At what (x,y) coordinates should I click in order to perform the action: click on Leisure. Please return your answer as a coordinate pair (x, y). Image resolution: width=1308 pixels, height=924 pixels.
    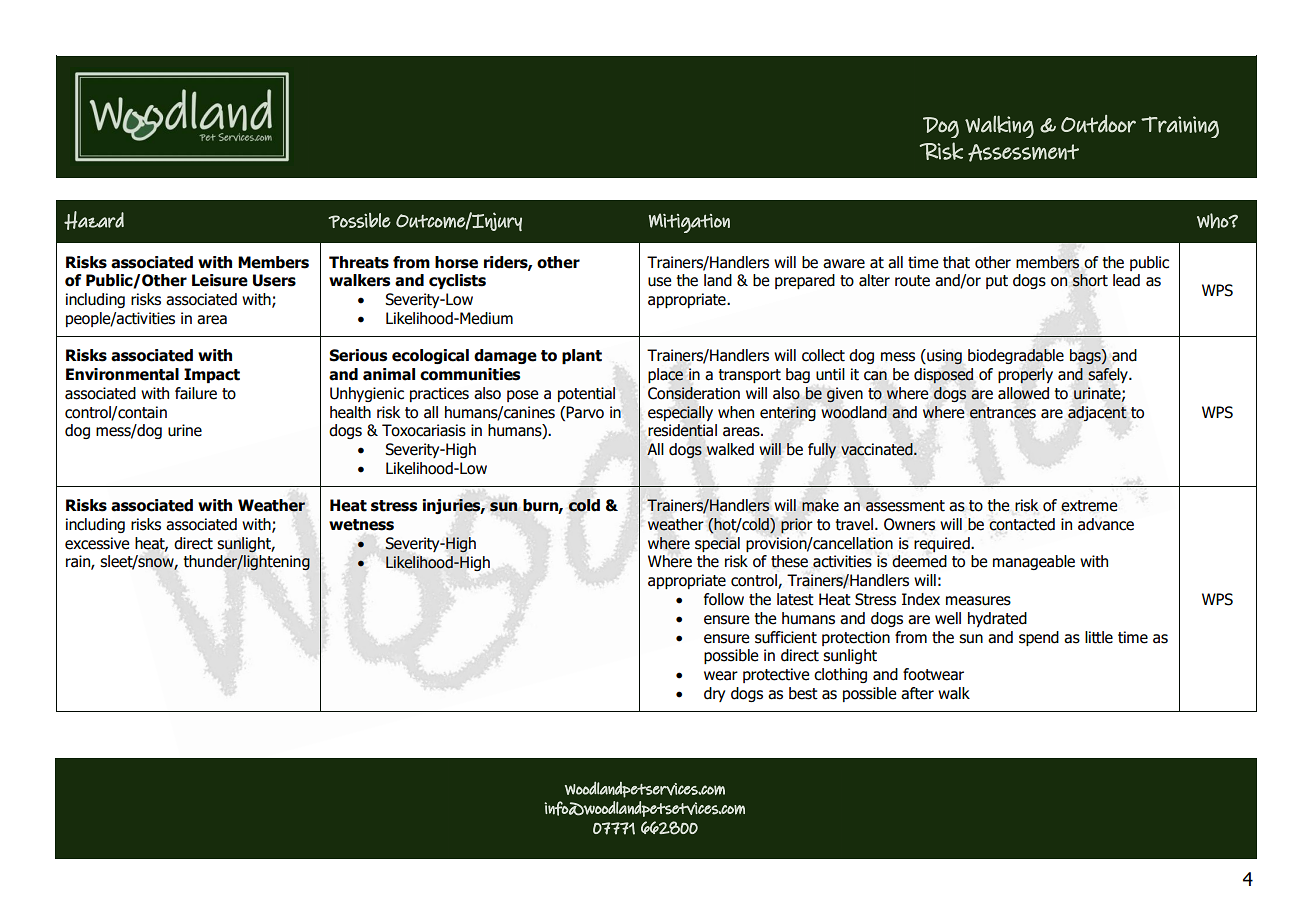
    Looking at the image, I should click on (220, 280).
